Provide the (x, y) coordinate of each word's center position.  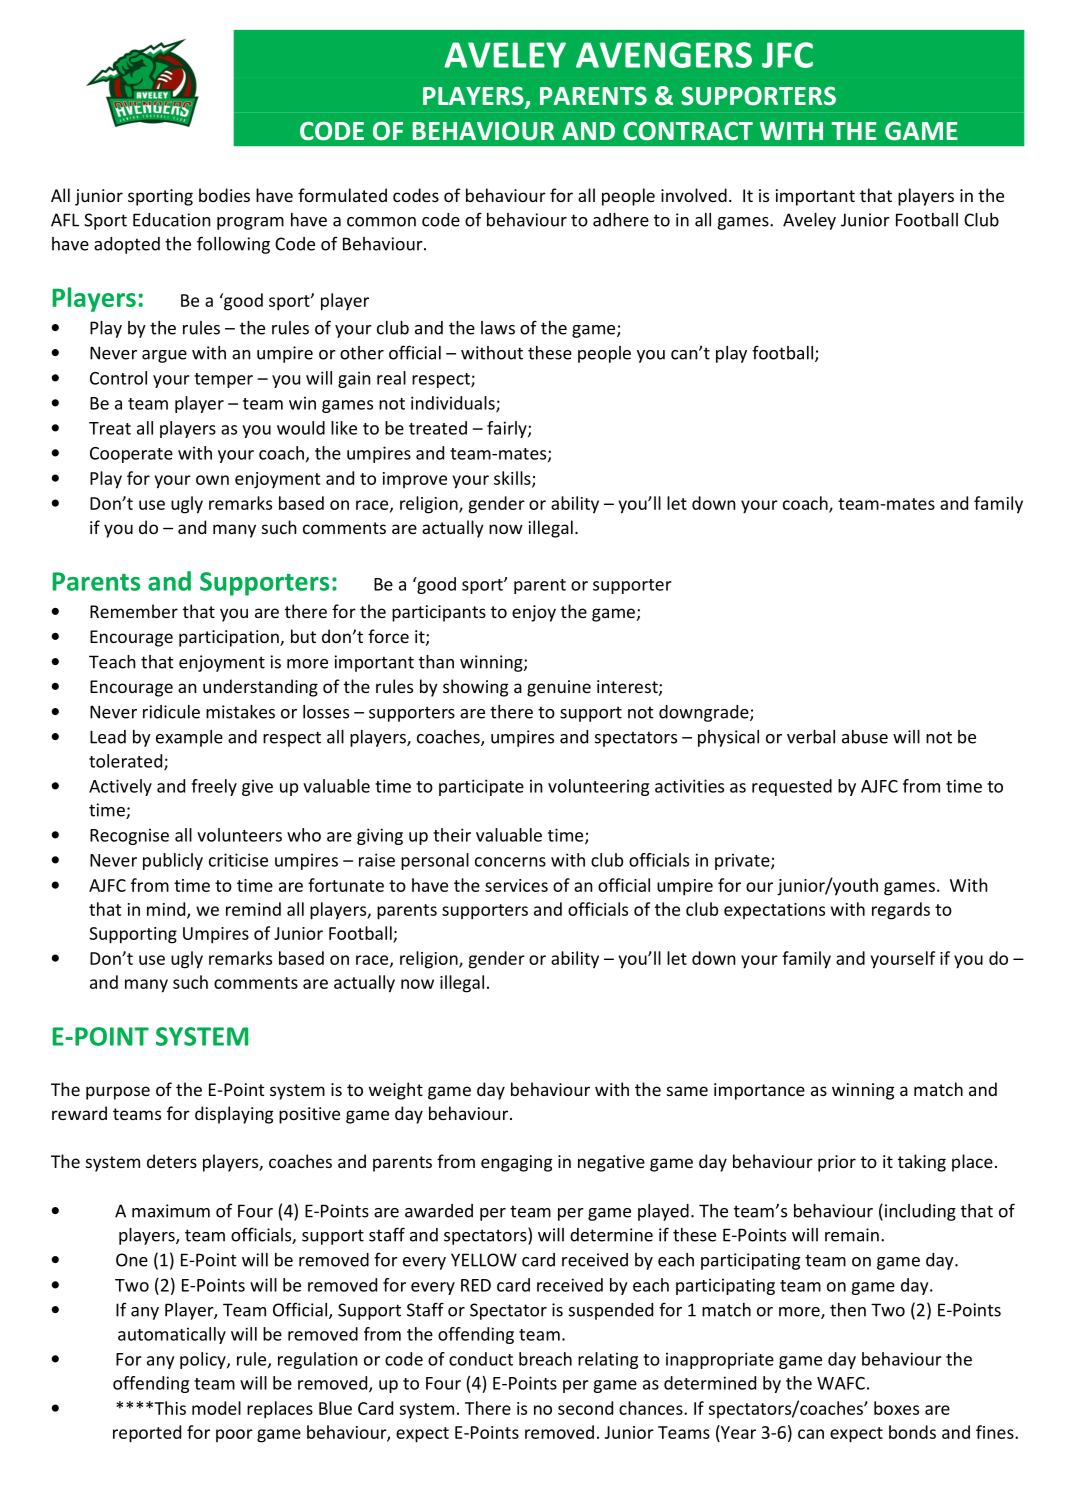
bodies (224, 195)
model (216, 1408)
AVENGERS (664, 55)
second (585, 1408)
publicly (173, 861)
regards (901, 911)
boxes (896, 1408)
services (516, 885)
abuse (865, 737)
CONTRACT (688, 131)
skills (513, 479)
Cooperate (131, 455)
